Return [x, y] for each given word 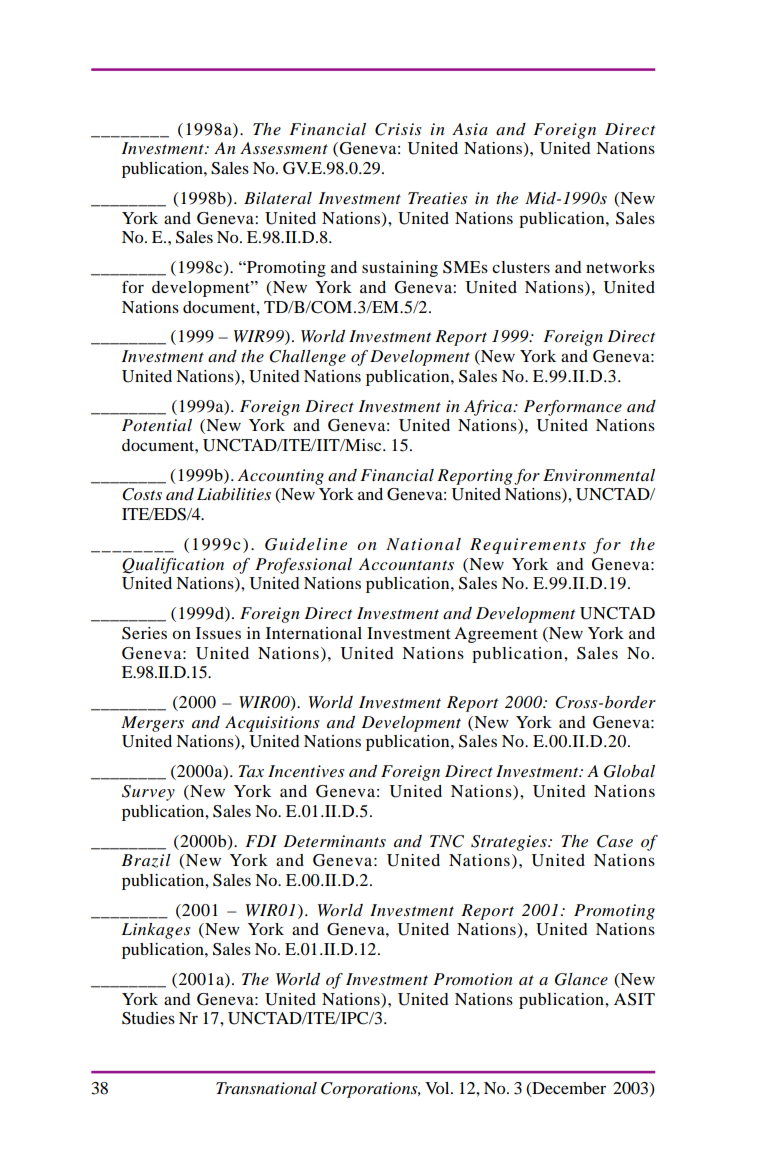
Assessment [284, 148]
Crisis [398, 129]
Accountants [406, 564]
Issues [218, 633]
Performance [573, 408]
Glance [581, 979]
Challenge [307, 358]
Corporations [370, 1090]
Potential [157, 425]
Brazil [146, 861]
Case [615, 841]
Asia [470, 129]
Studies [148, 1018]
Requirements [528, 546]
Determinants [334, 841]
